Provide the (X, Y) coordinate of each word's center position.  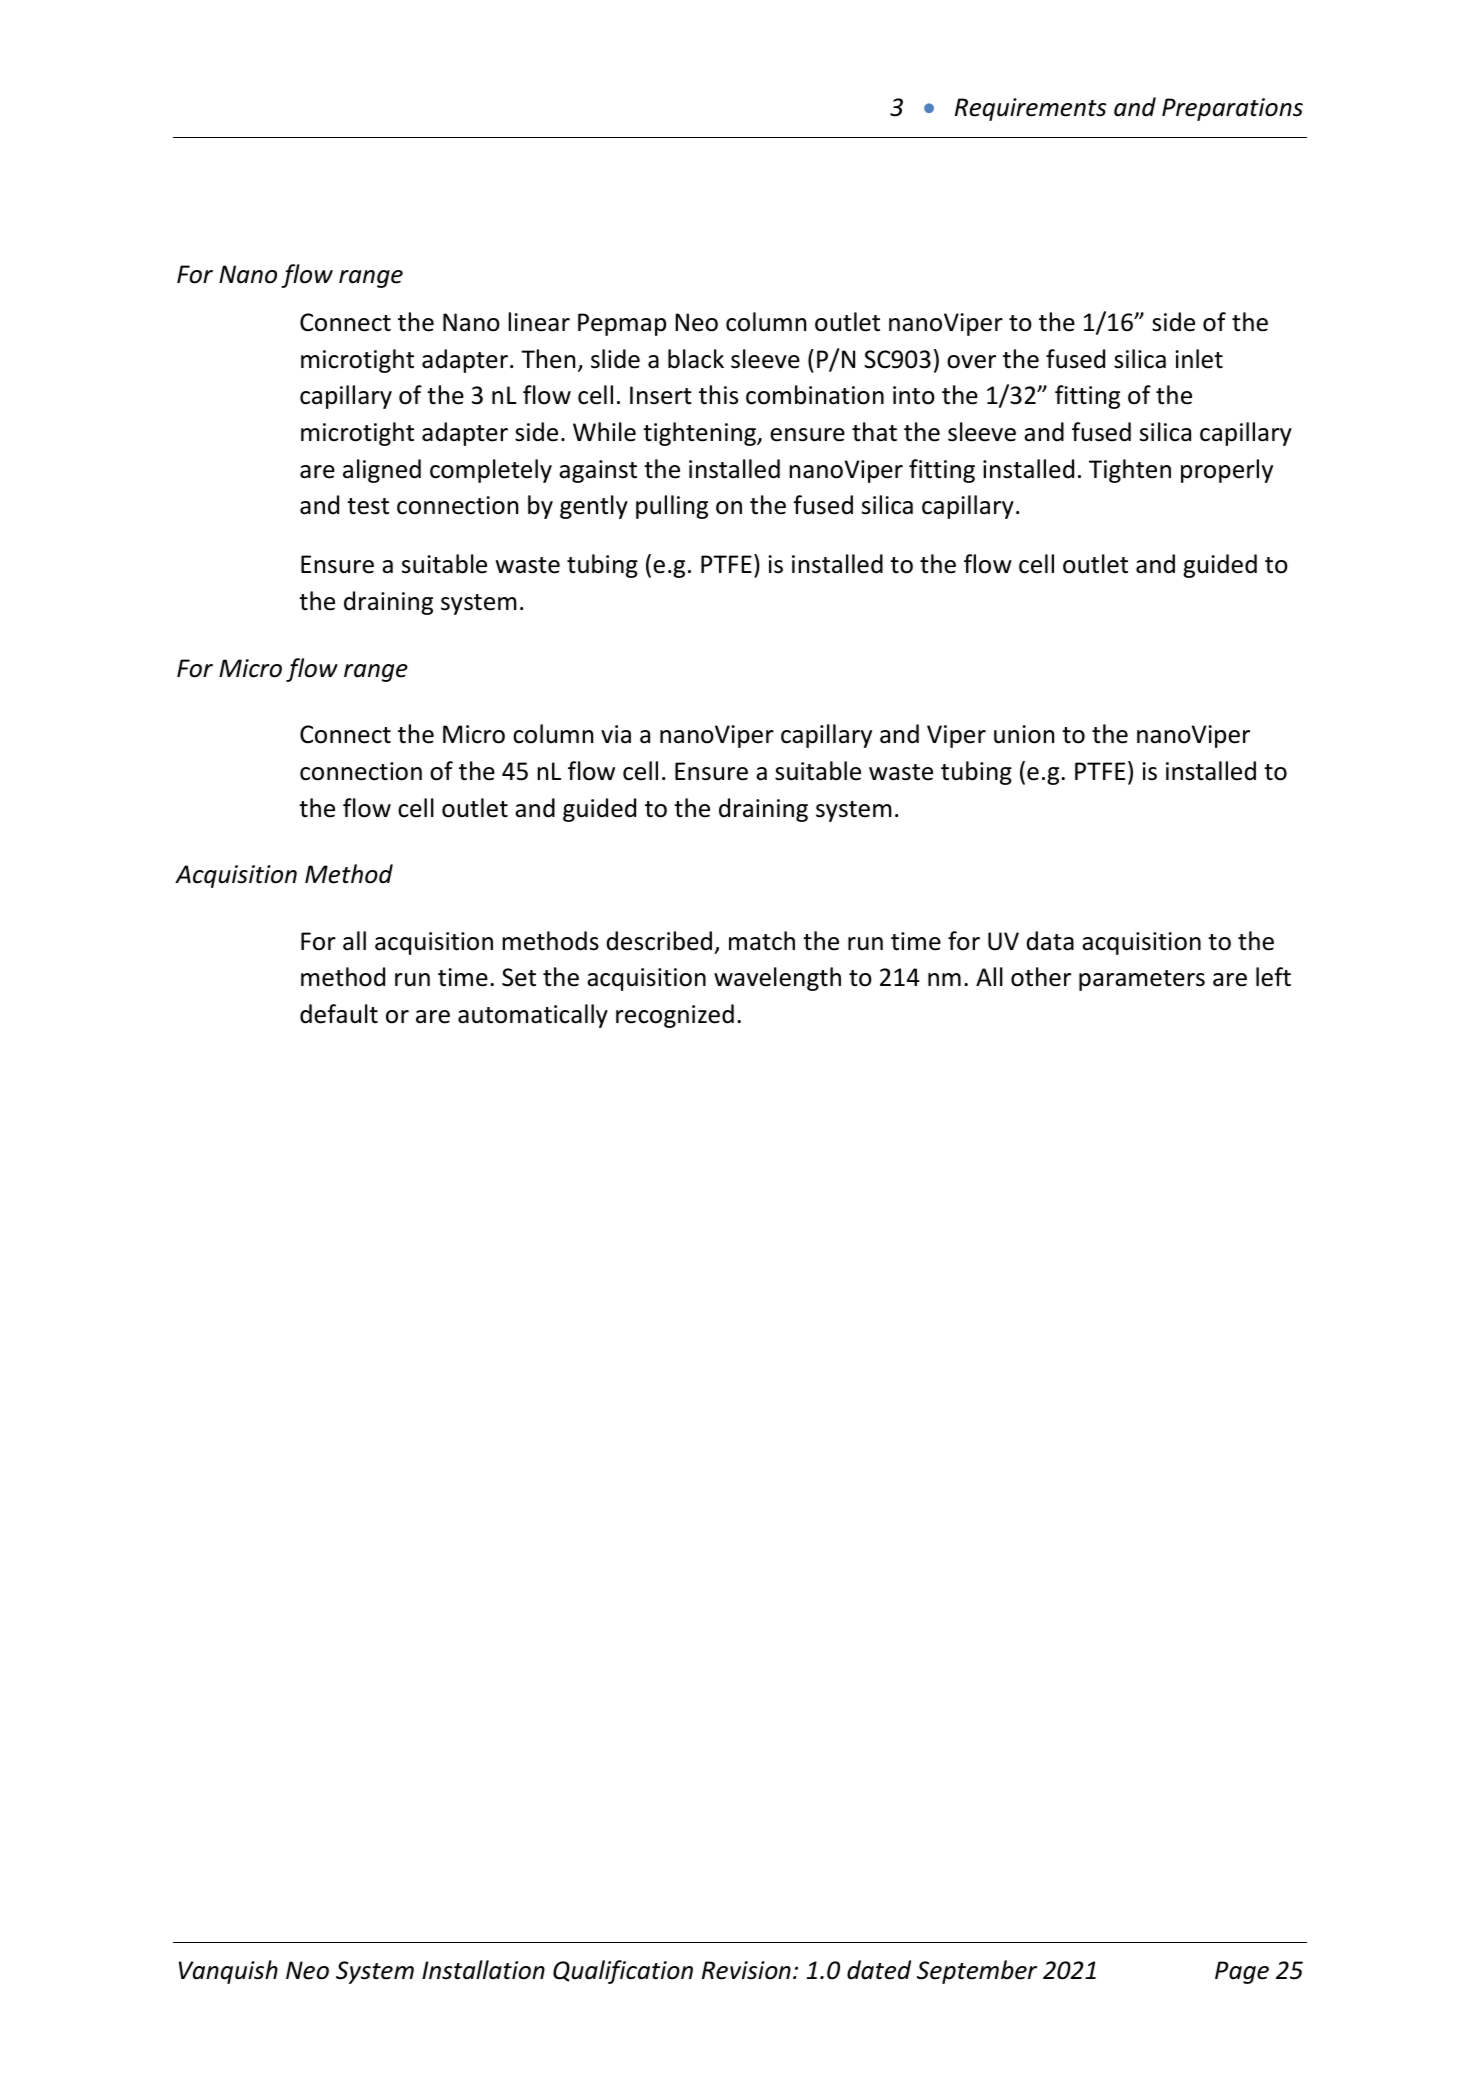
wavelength (777, 979)
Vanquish (228, 1972)
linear (539, 322)
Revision (746, 1970)
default (339, 1014)
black (696, 359)
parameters (1142, 980)
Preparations (1232, 109)
